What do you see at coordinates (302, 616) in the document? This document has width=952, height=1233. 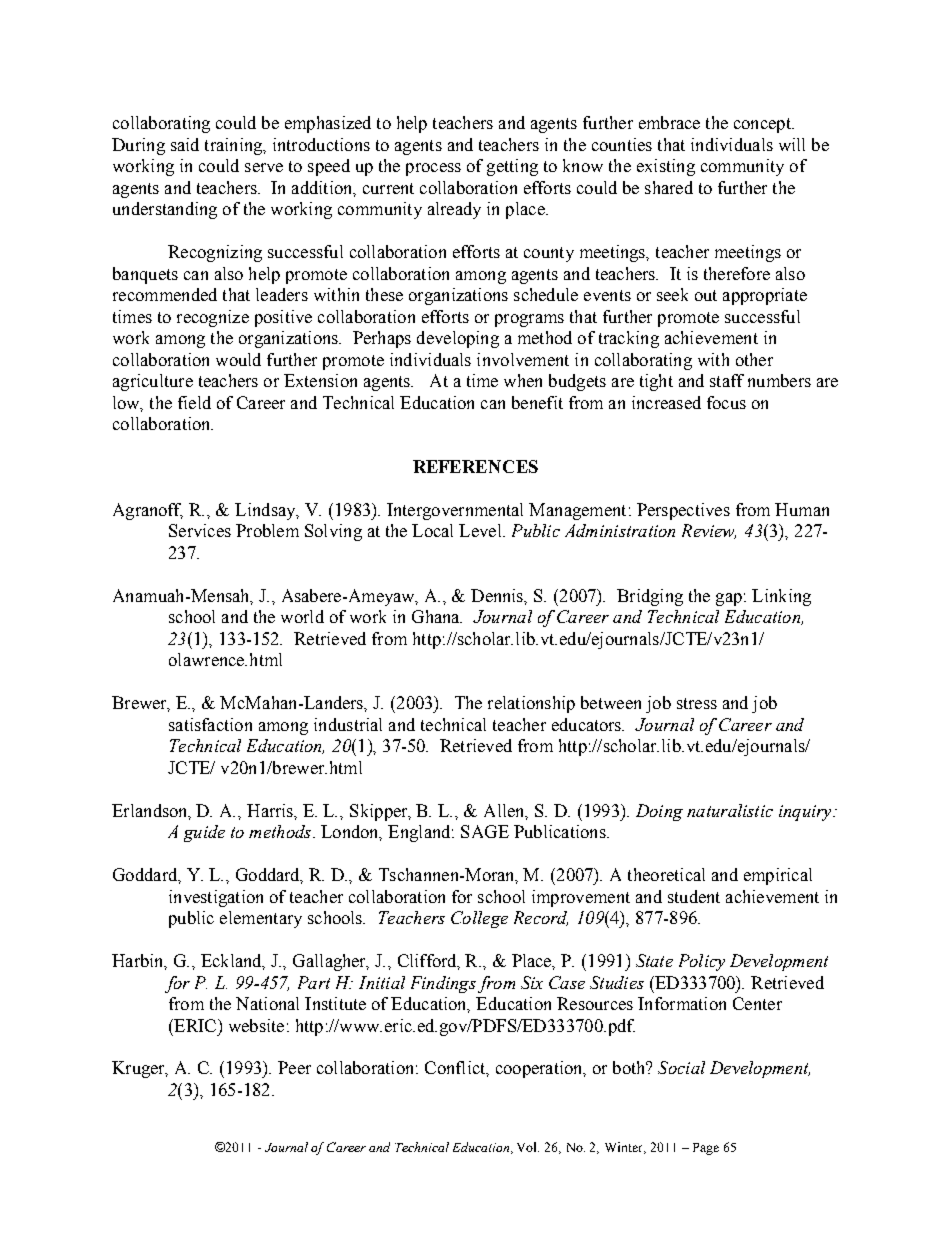 I see `world` at bounding box center [302, 616].
